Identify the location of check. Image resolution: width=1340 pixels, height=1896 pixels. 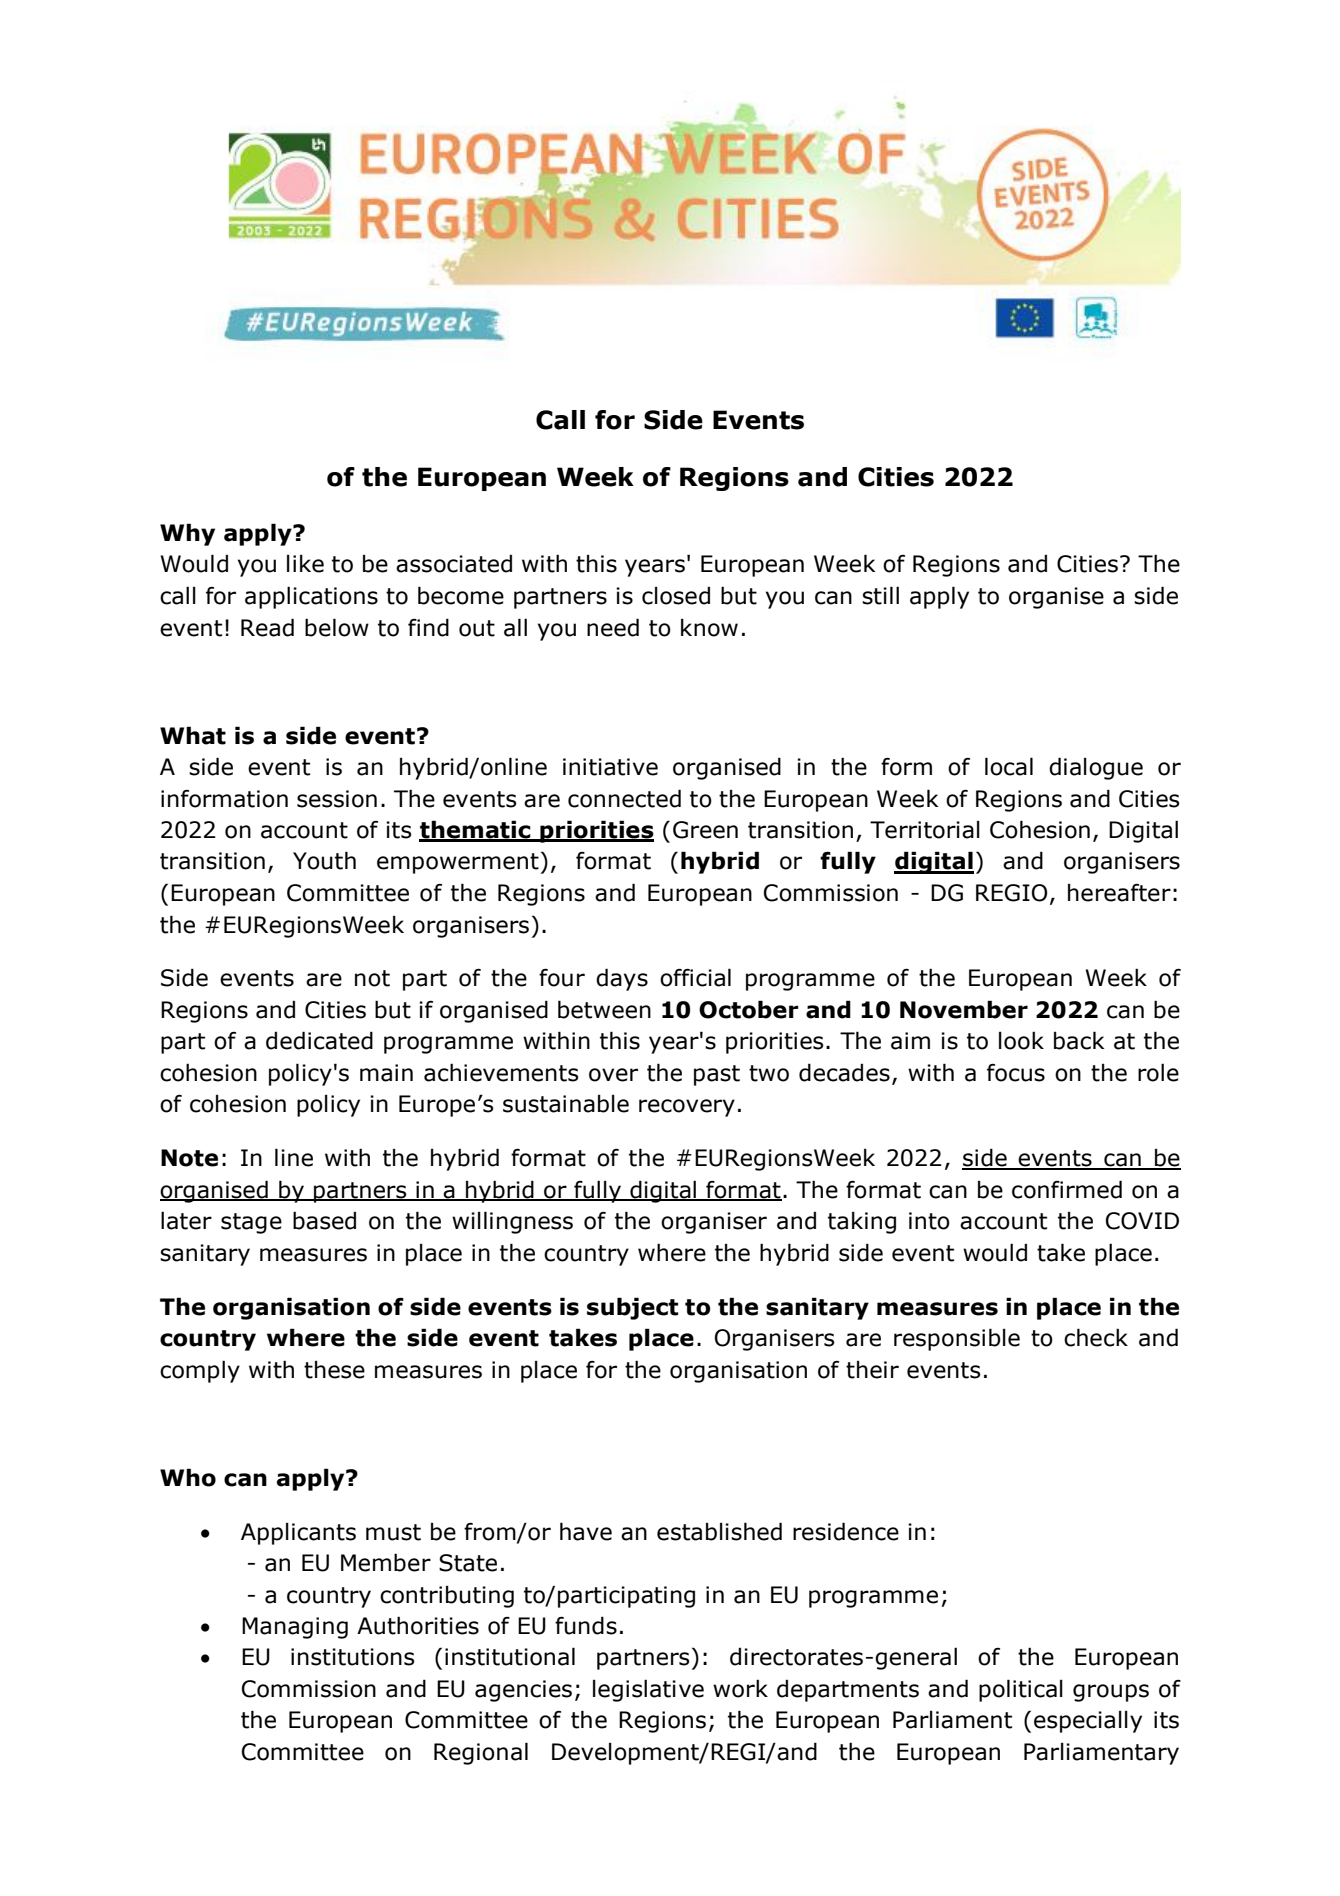
(1096, 1337).
